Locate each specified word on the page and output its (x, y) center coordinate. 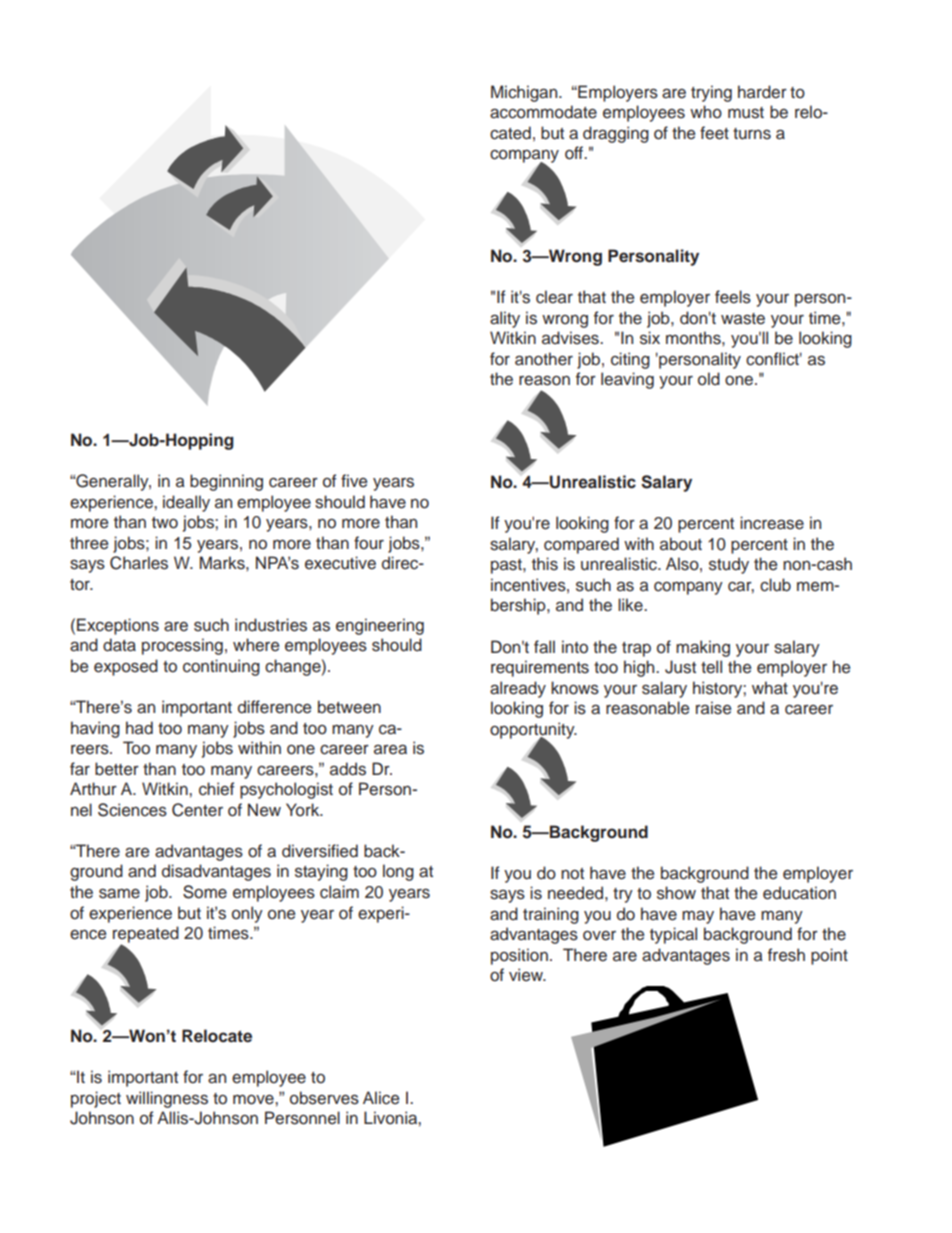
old (709, 379)
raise (713, 708)
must (746, 113)
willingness (167, 1099)
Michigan (525, 93)
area (390, 750)
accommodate (543, 112)
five (354, 481)
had (139, 728)
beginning (226, 482)
